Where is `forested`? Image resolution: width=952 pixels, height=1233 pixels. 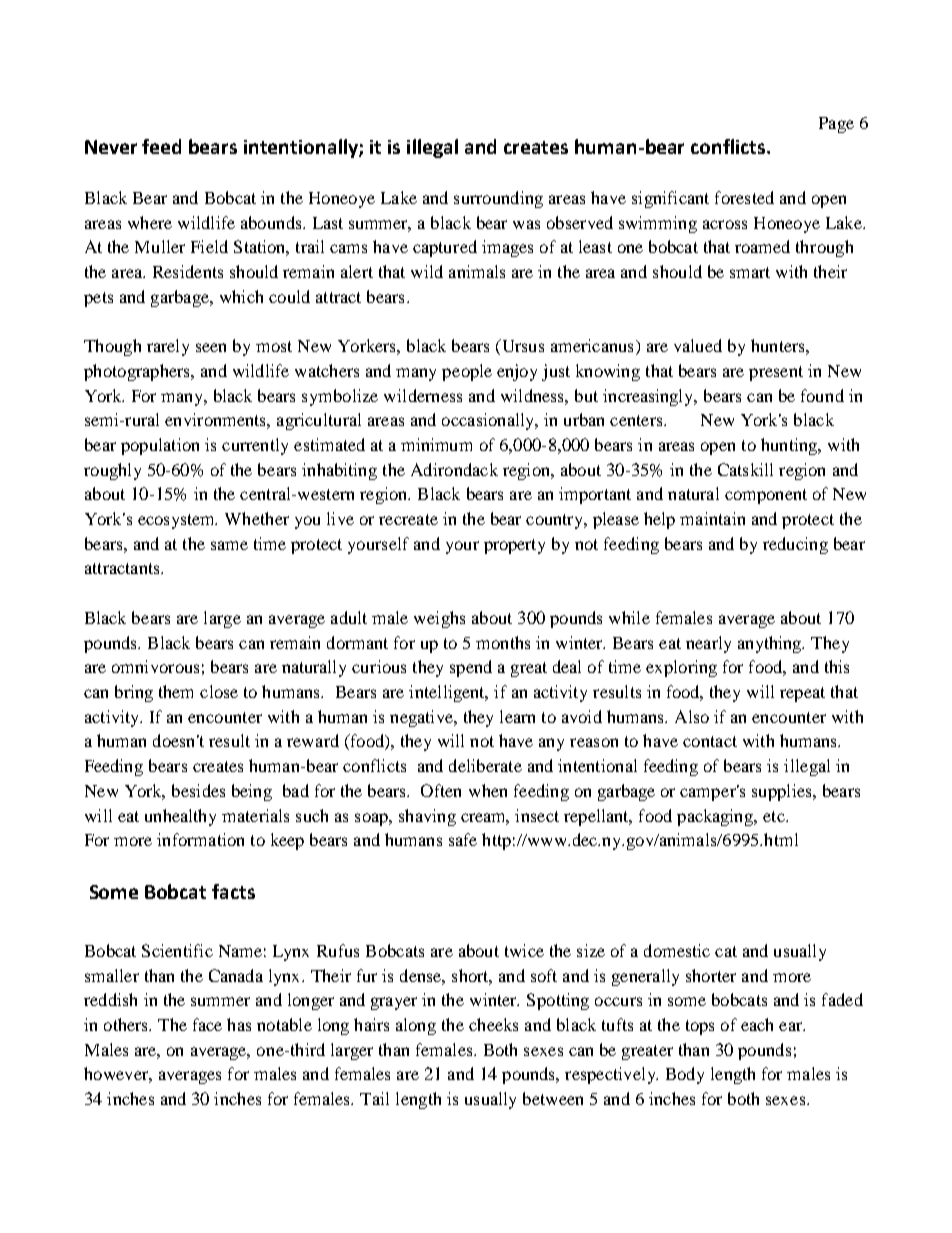
forested is located at coordinates (744, 197).
